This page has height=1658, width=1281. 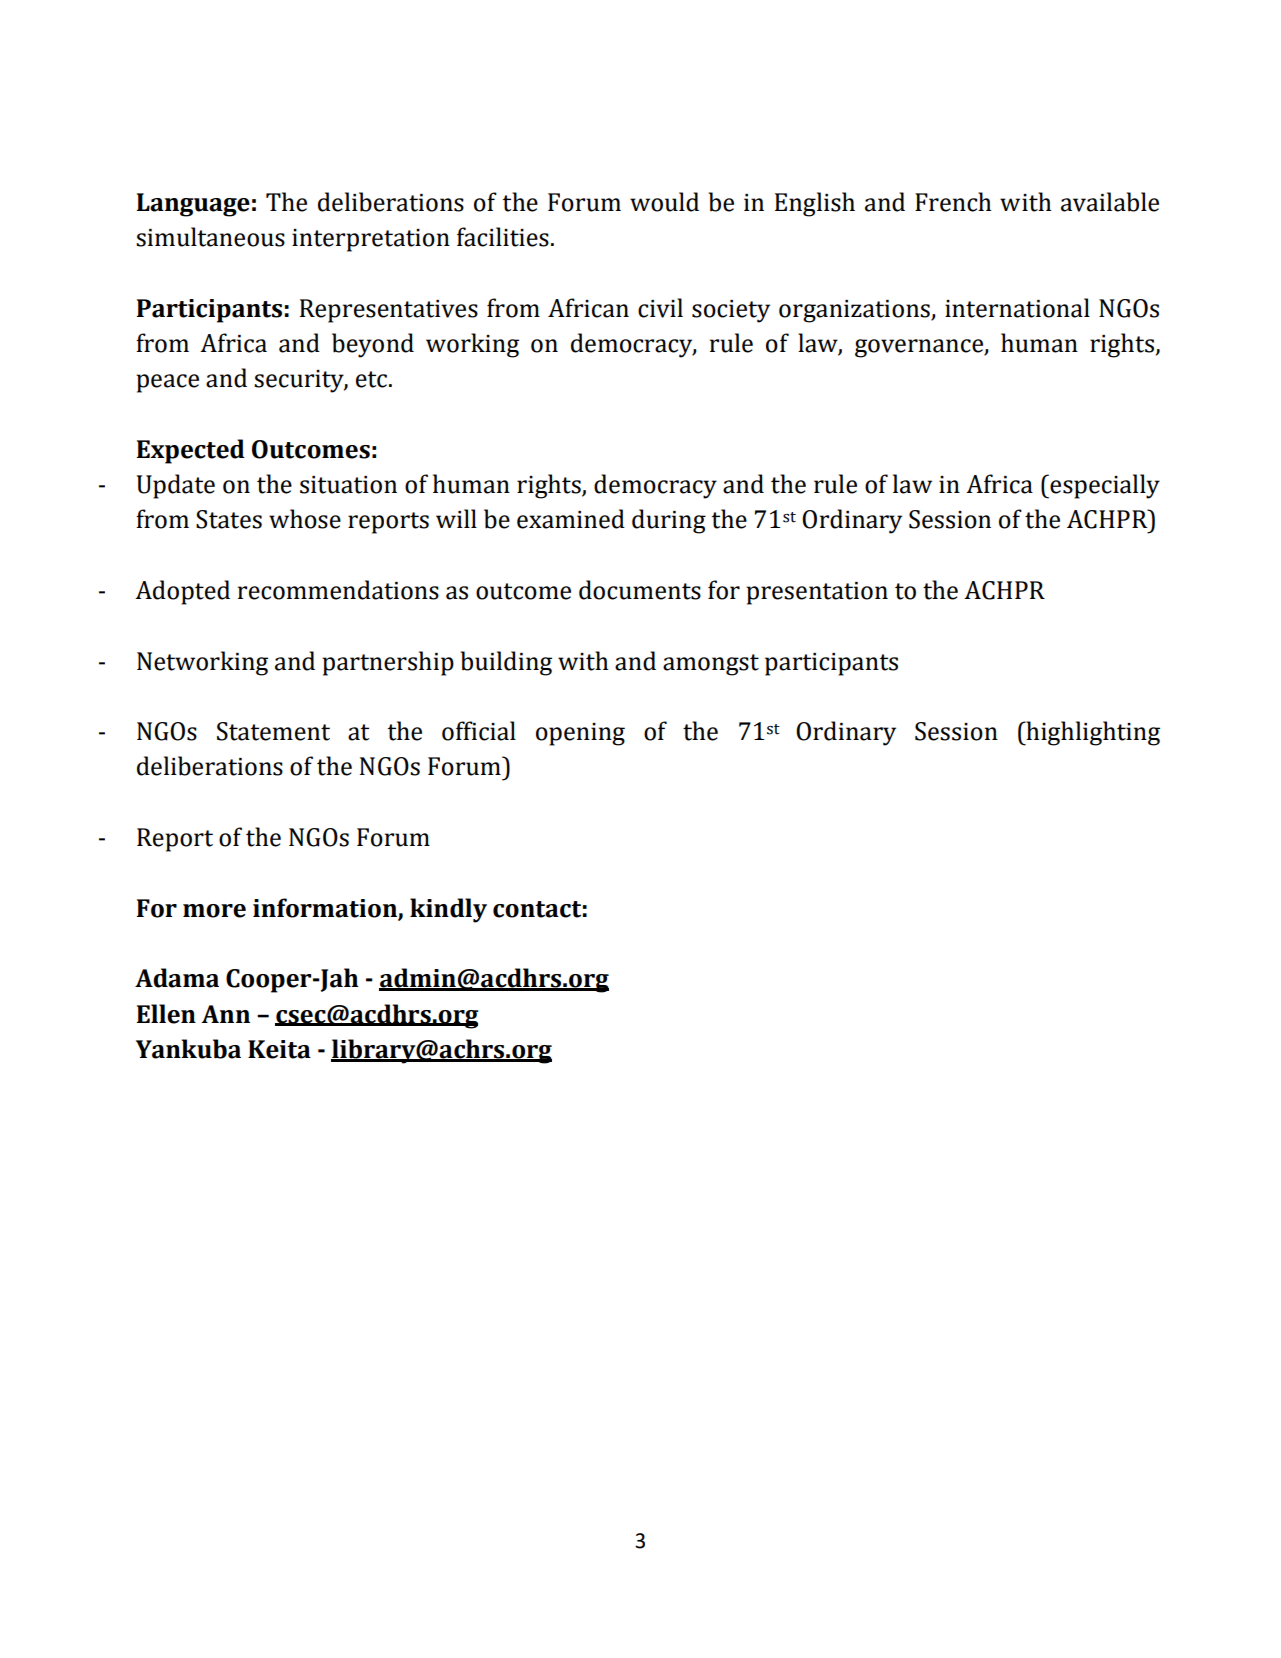 I want to click on documents, so click(x=640, y=590).
